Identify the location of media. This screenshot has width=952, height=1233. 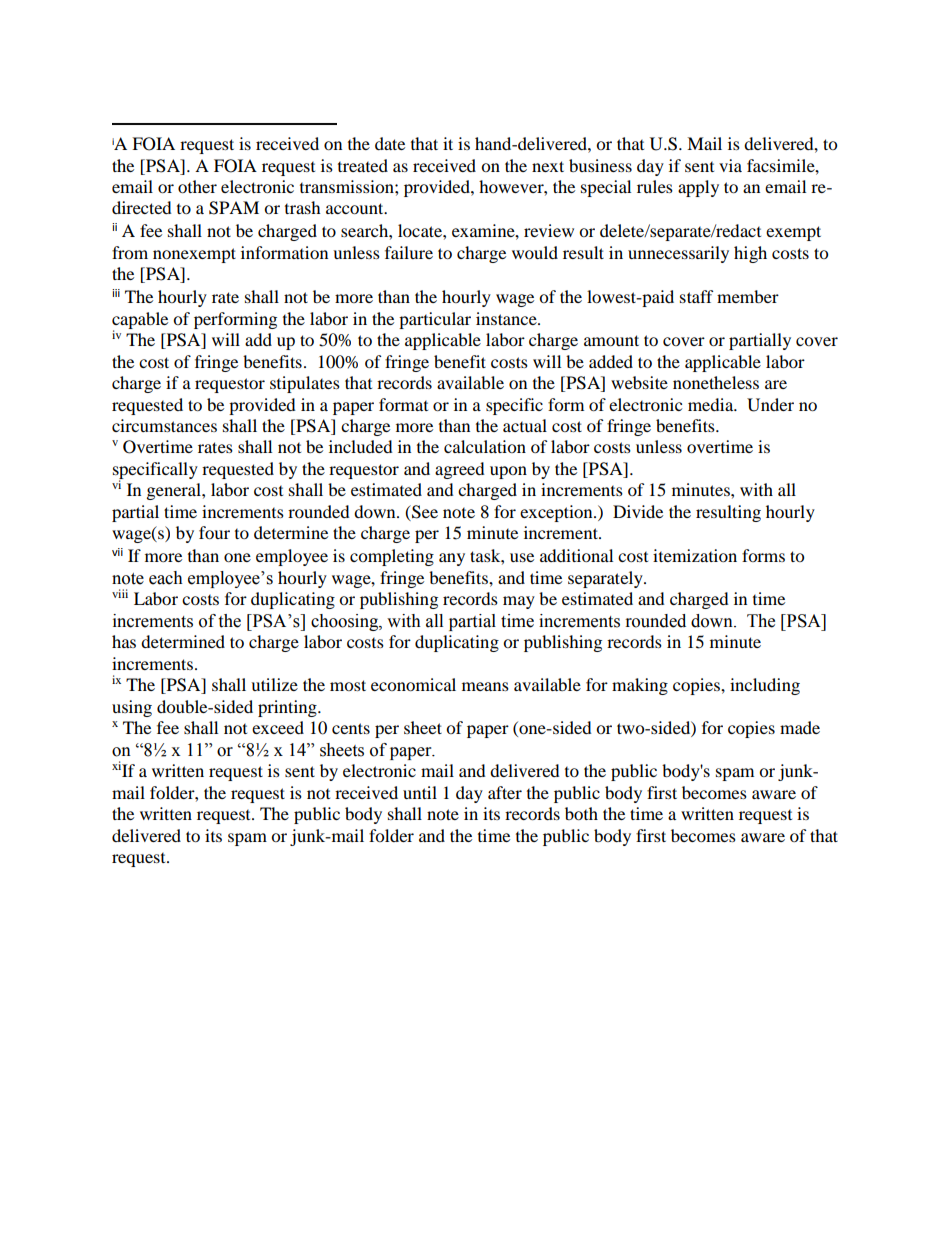
(712, 404).
